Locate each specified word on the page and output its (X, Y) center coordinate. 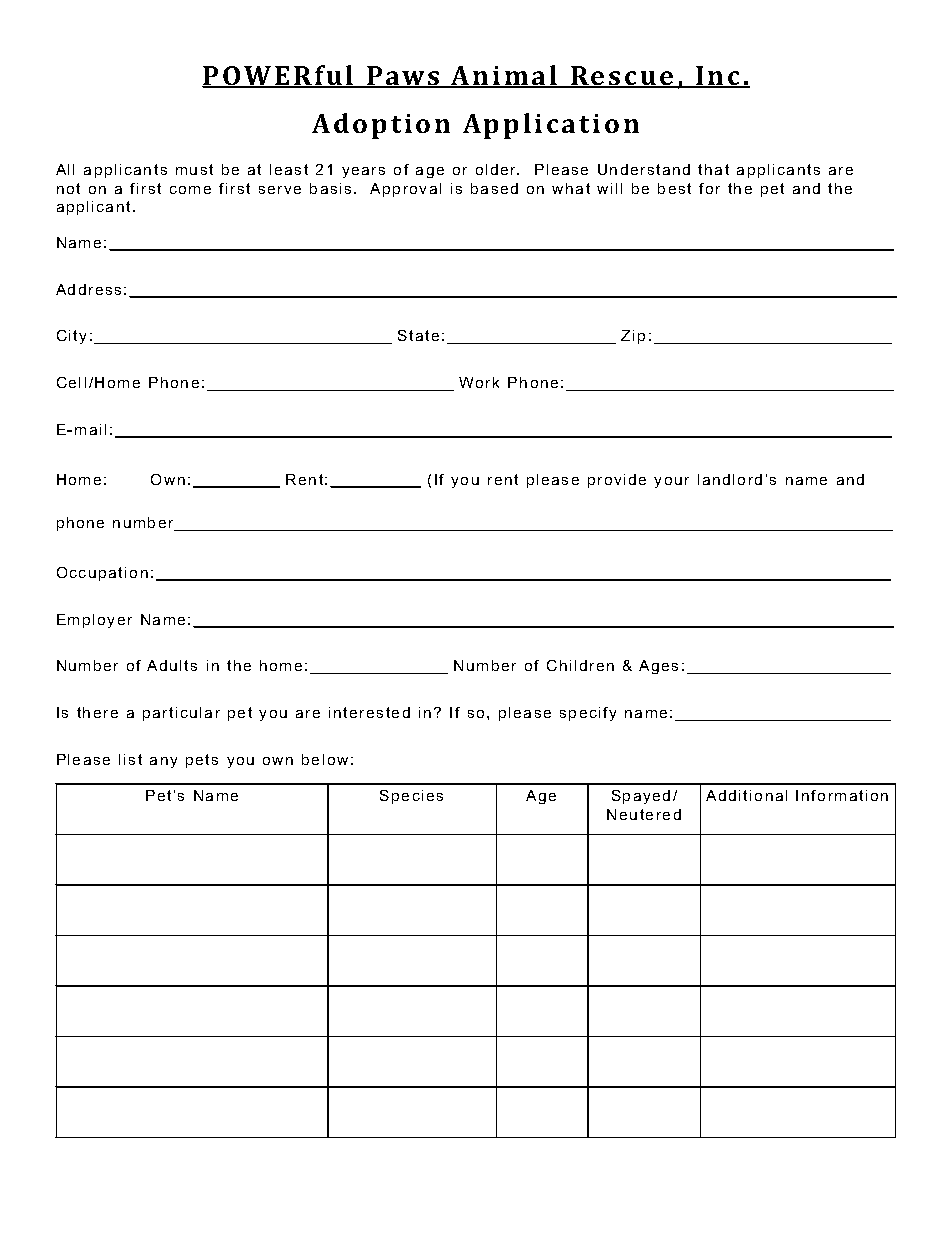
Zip (633, 337)
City (71, 337)
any (163, 762)
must (194, 169)
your (671, 482)
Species (411, 797)
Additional (746, 795)
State (418, 335)
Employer (94, 621)
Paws (403, 77)
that (713, 169)
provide (617, 481)
